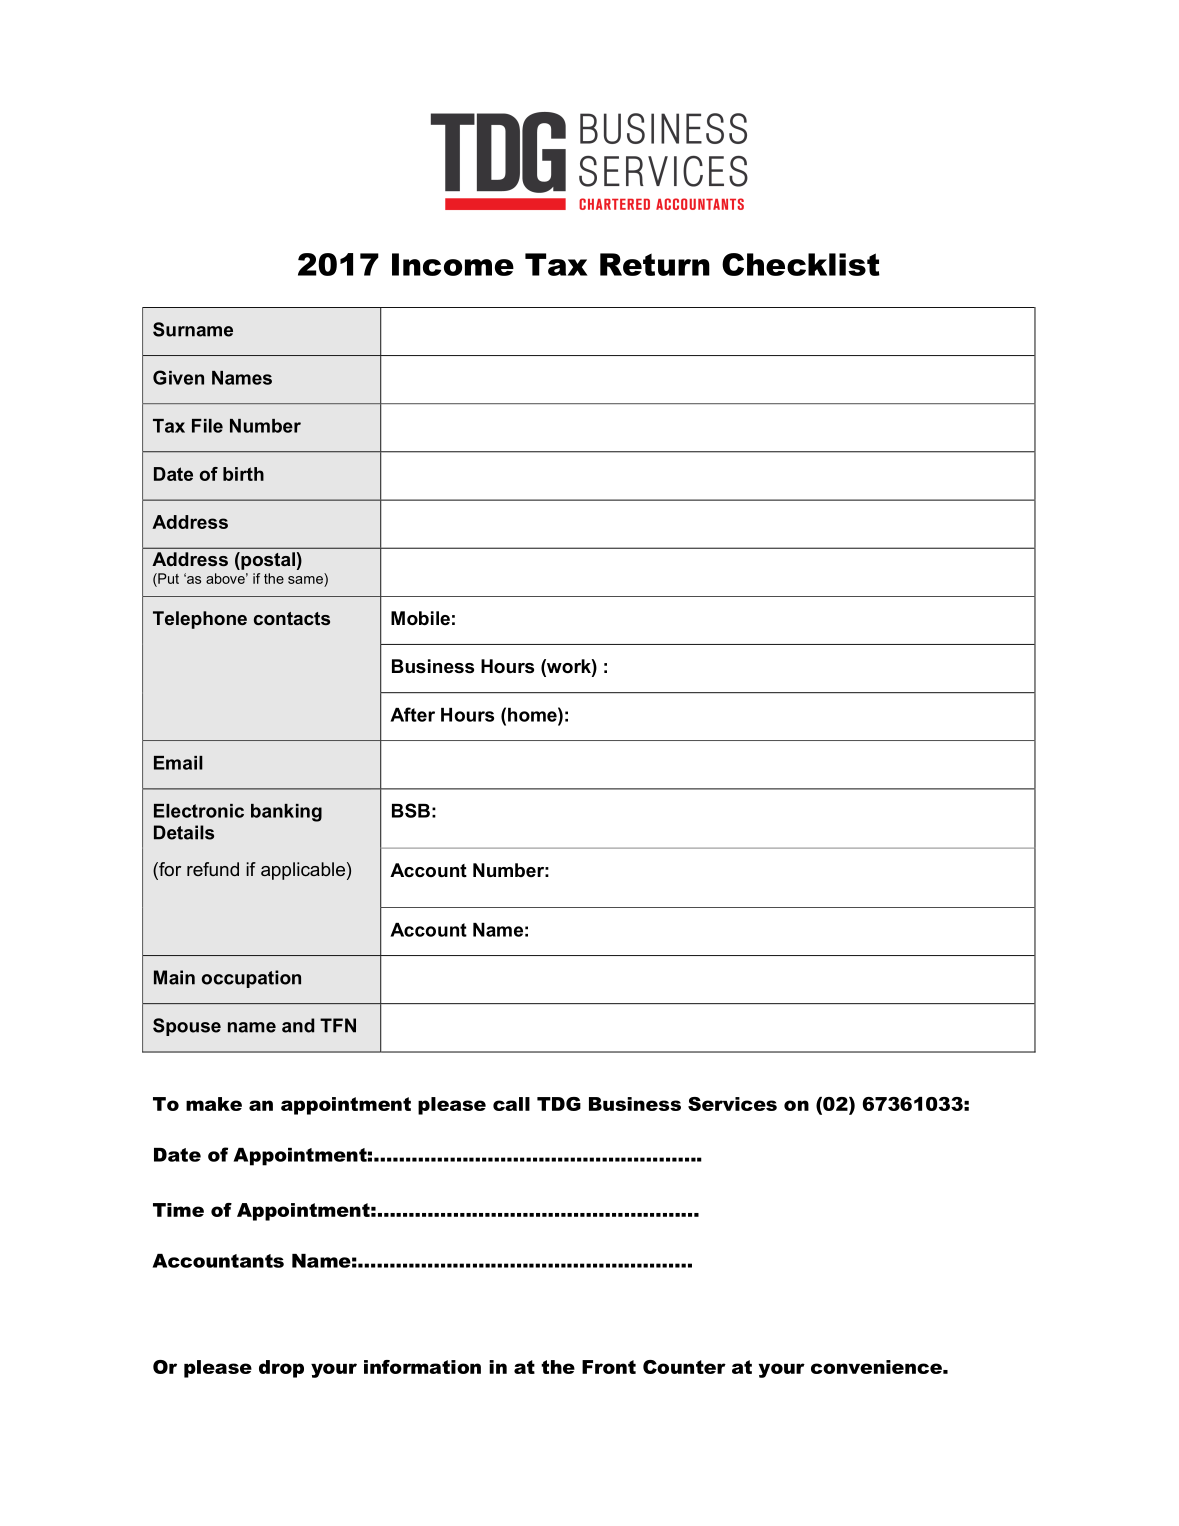 The image size is (1179, 1526). I want to click on Services, so click(732, 1104).
